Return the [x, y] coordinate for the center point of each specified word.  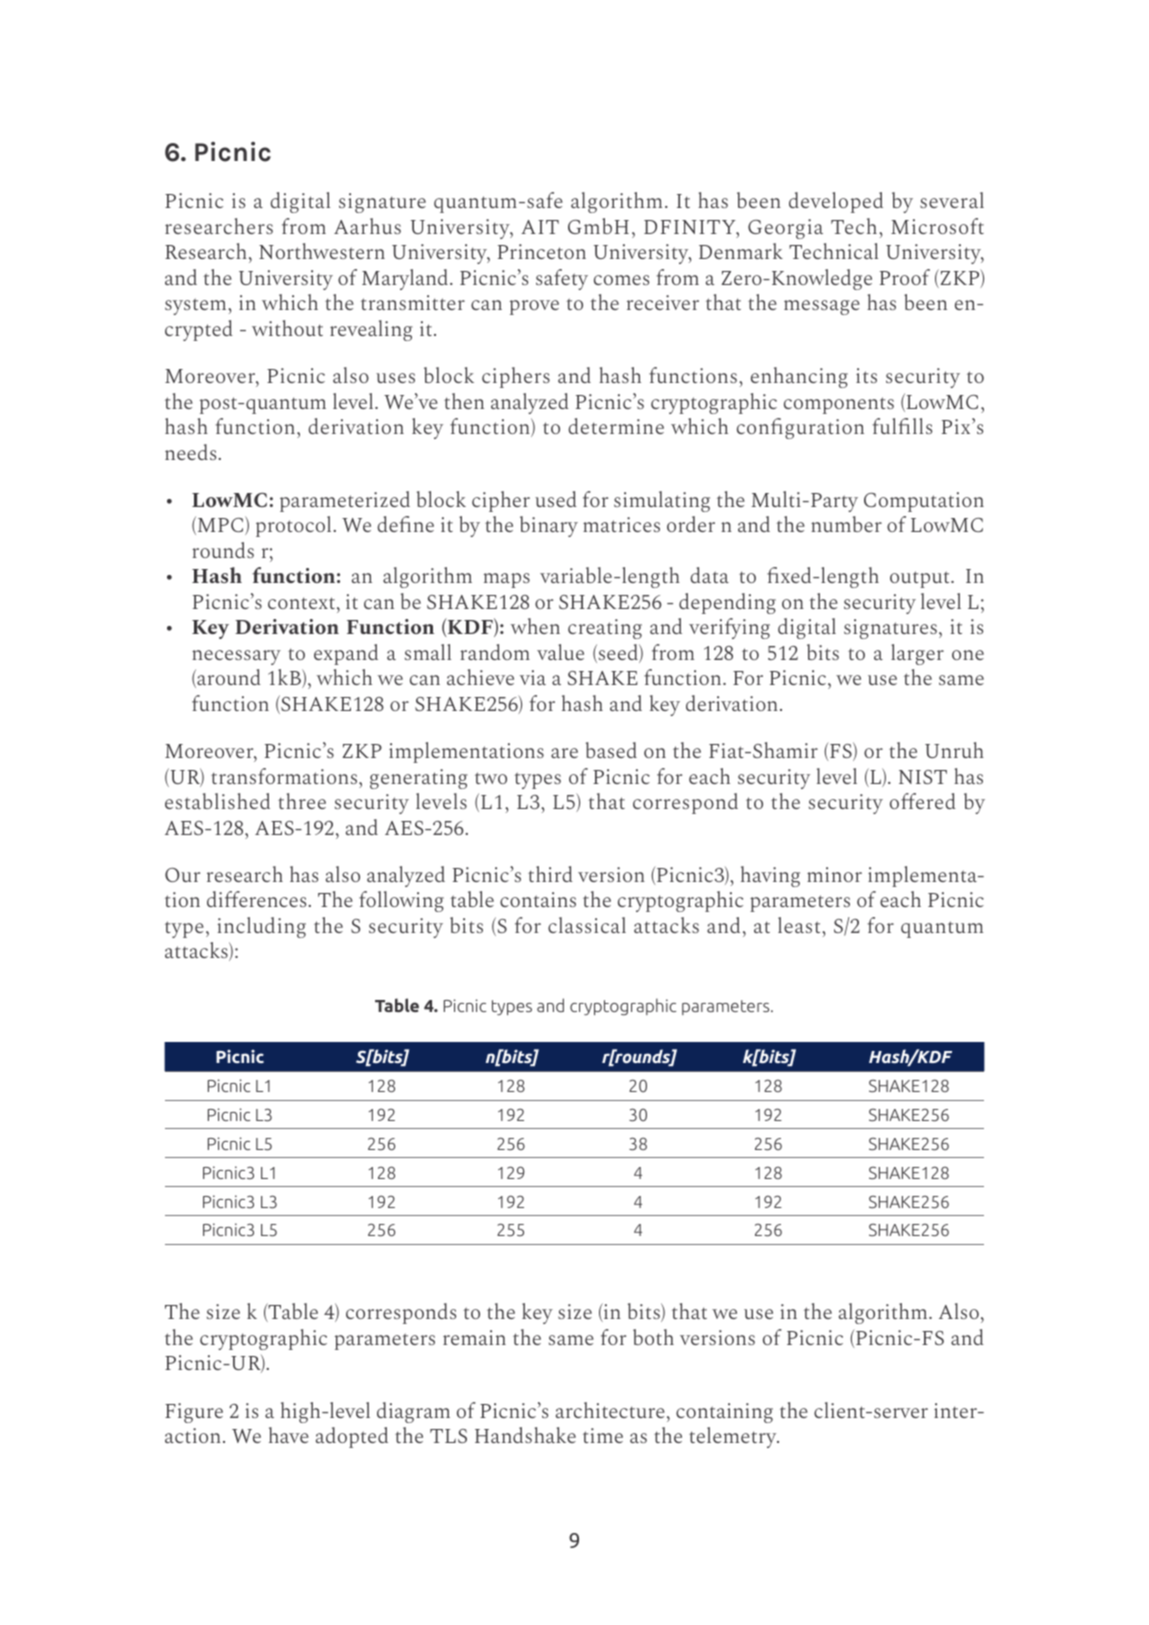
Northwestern [322, 251]
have [289, 1435]
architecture [610, 1410]
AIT [540, 227]
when [535, 626]
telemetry [734, 1437]
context [301, 603]
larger [917, 654]
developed [836, 202]
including [262, 927]
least [800, 925]
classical [587, 925]
